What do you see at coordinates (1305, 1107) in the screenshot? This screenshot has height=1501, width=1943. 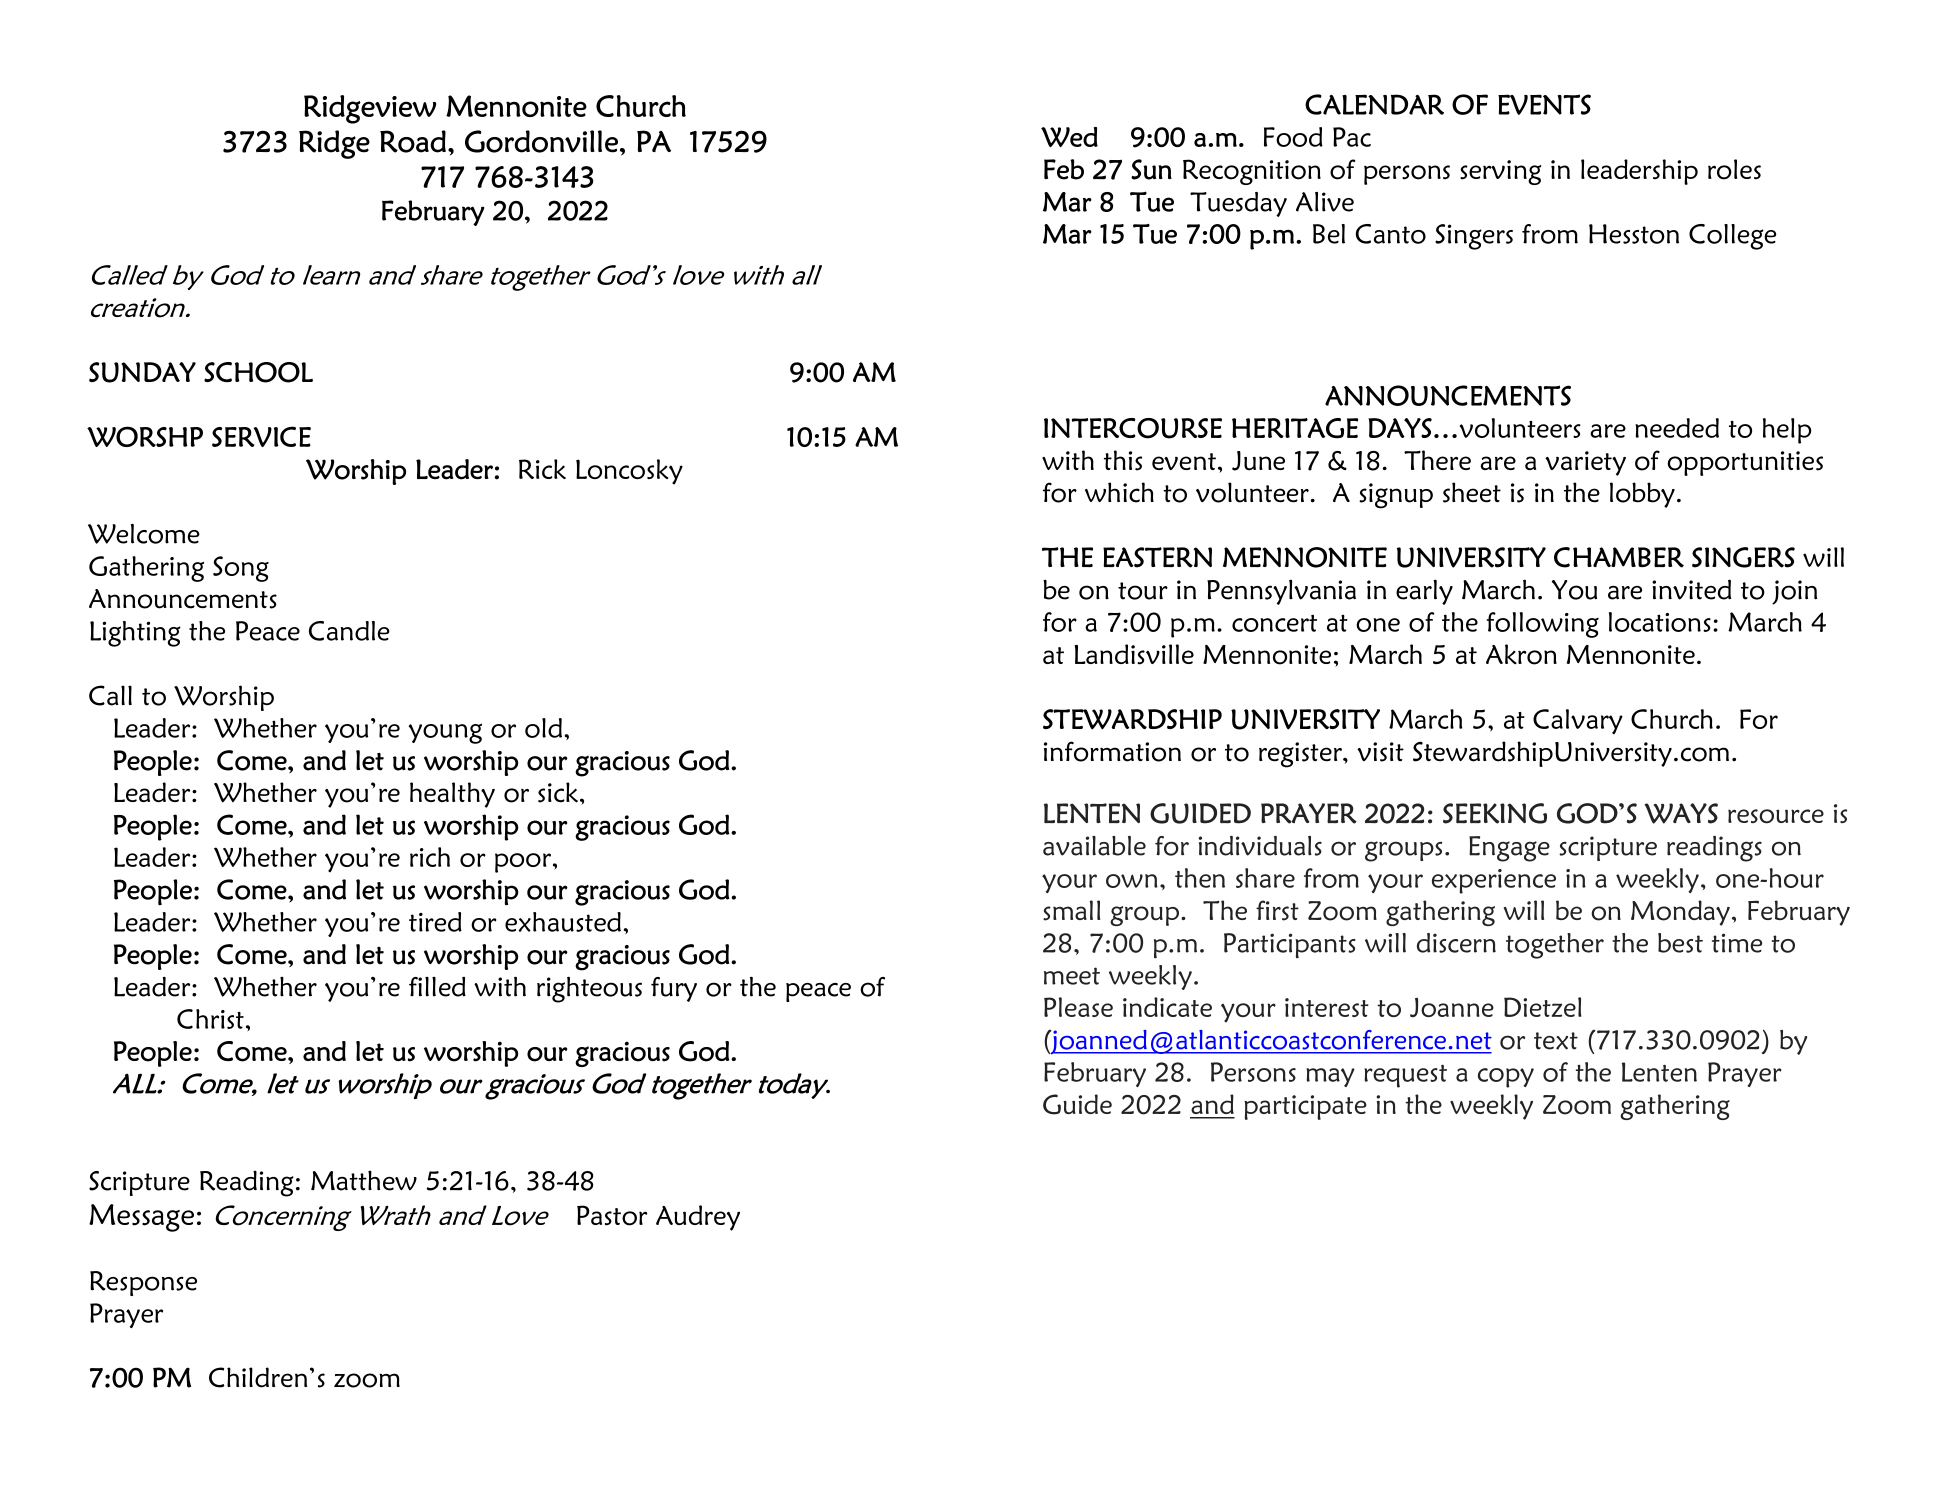 I see `participate` at bounding box center [1305, 1107].
